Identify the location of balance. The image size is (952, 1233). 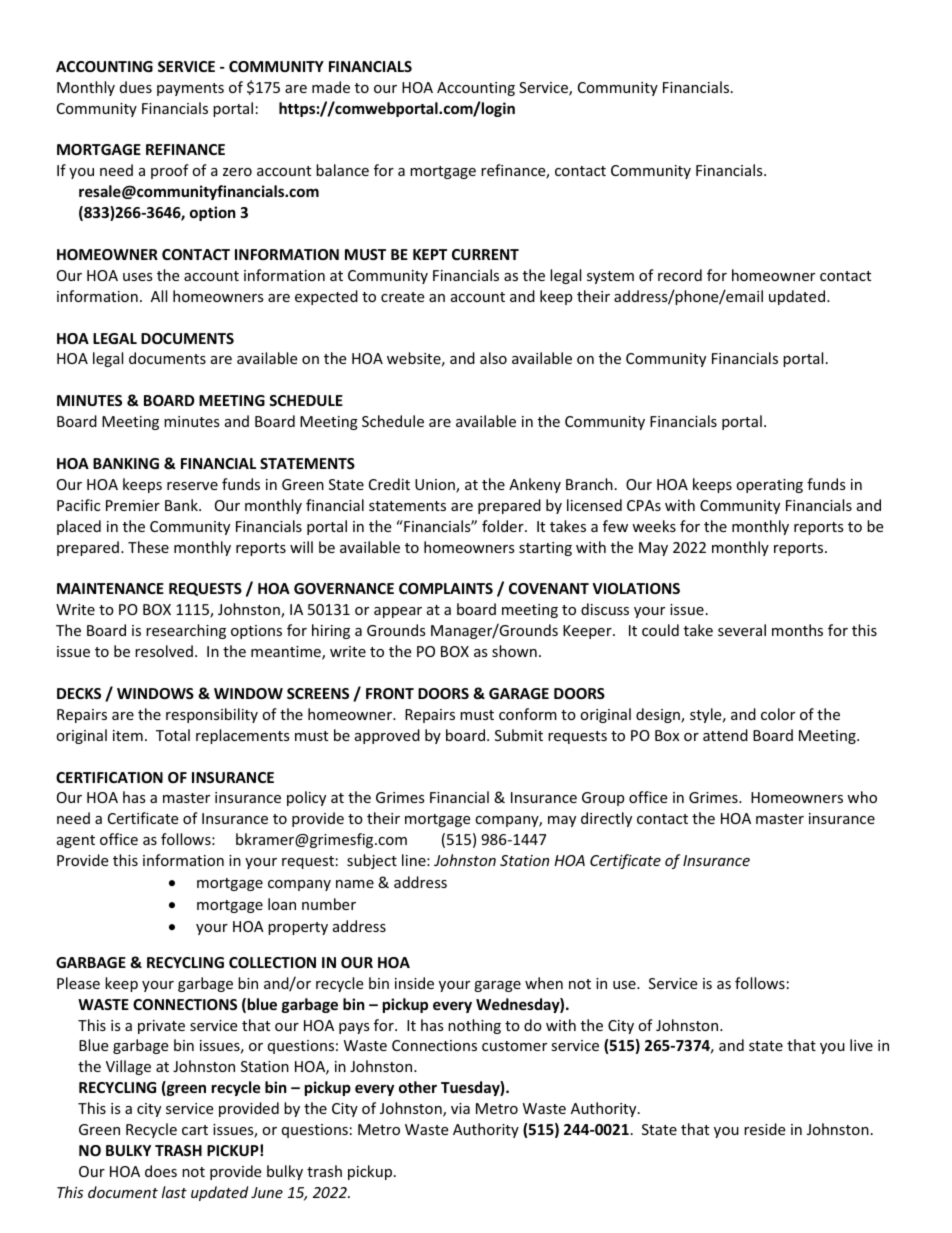
(342, 170).
